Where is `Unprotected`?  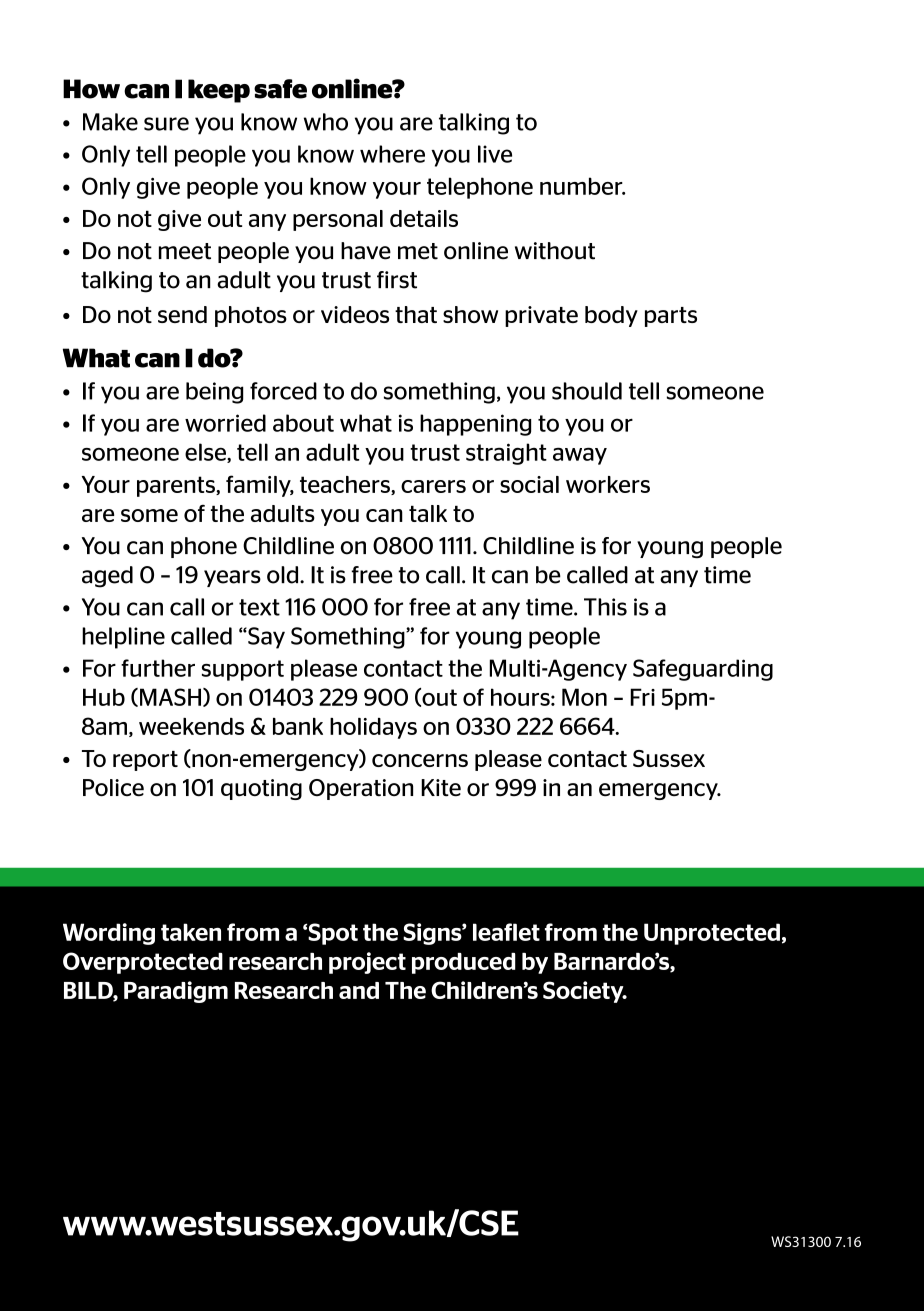
Unprotected is located at coordinates (712, 934).
